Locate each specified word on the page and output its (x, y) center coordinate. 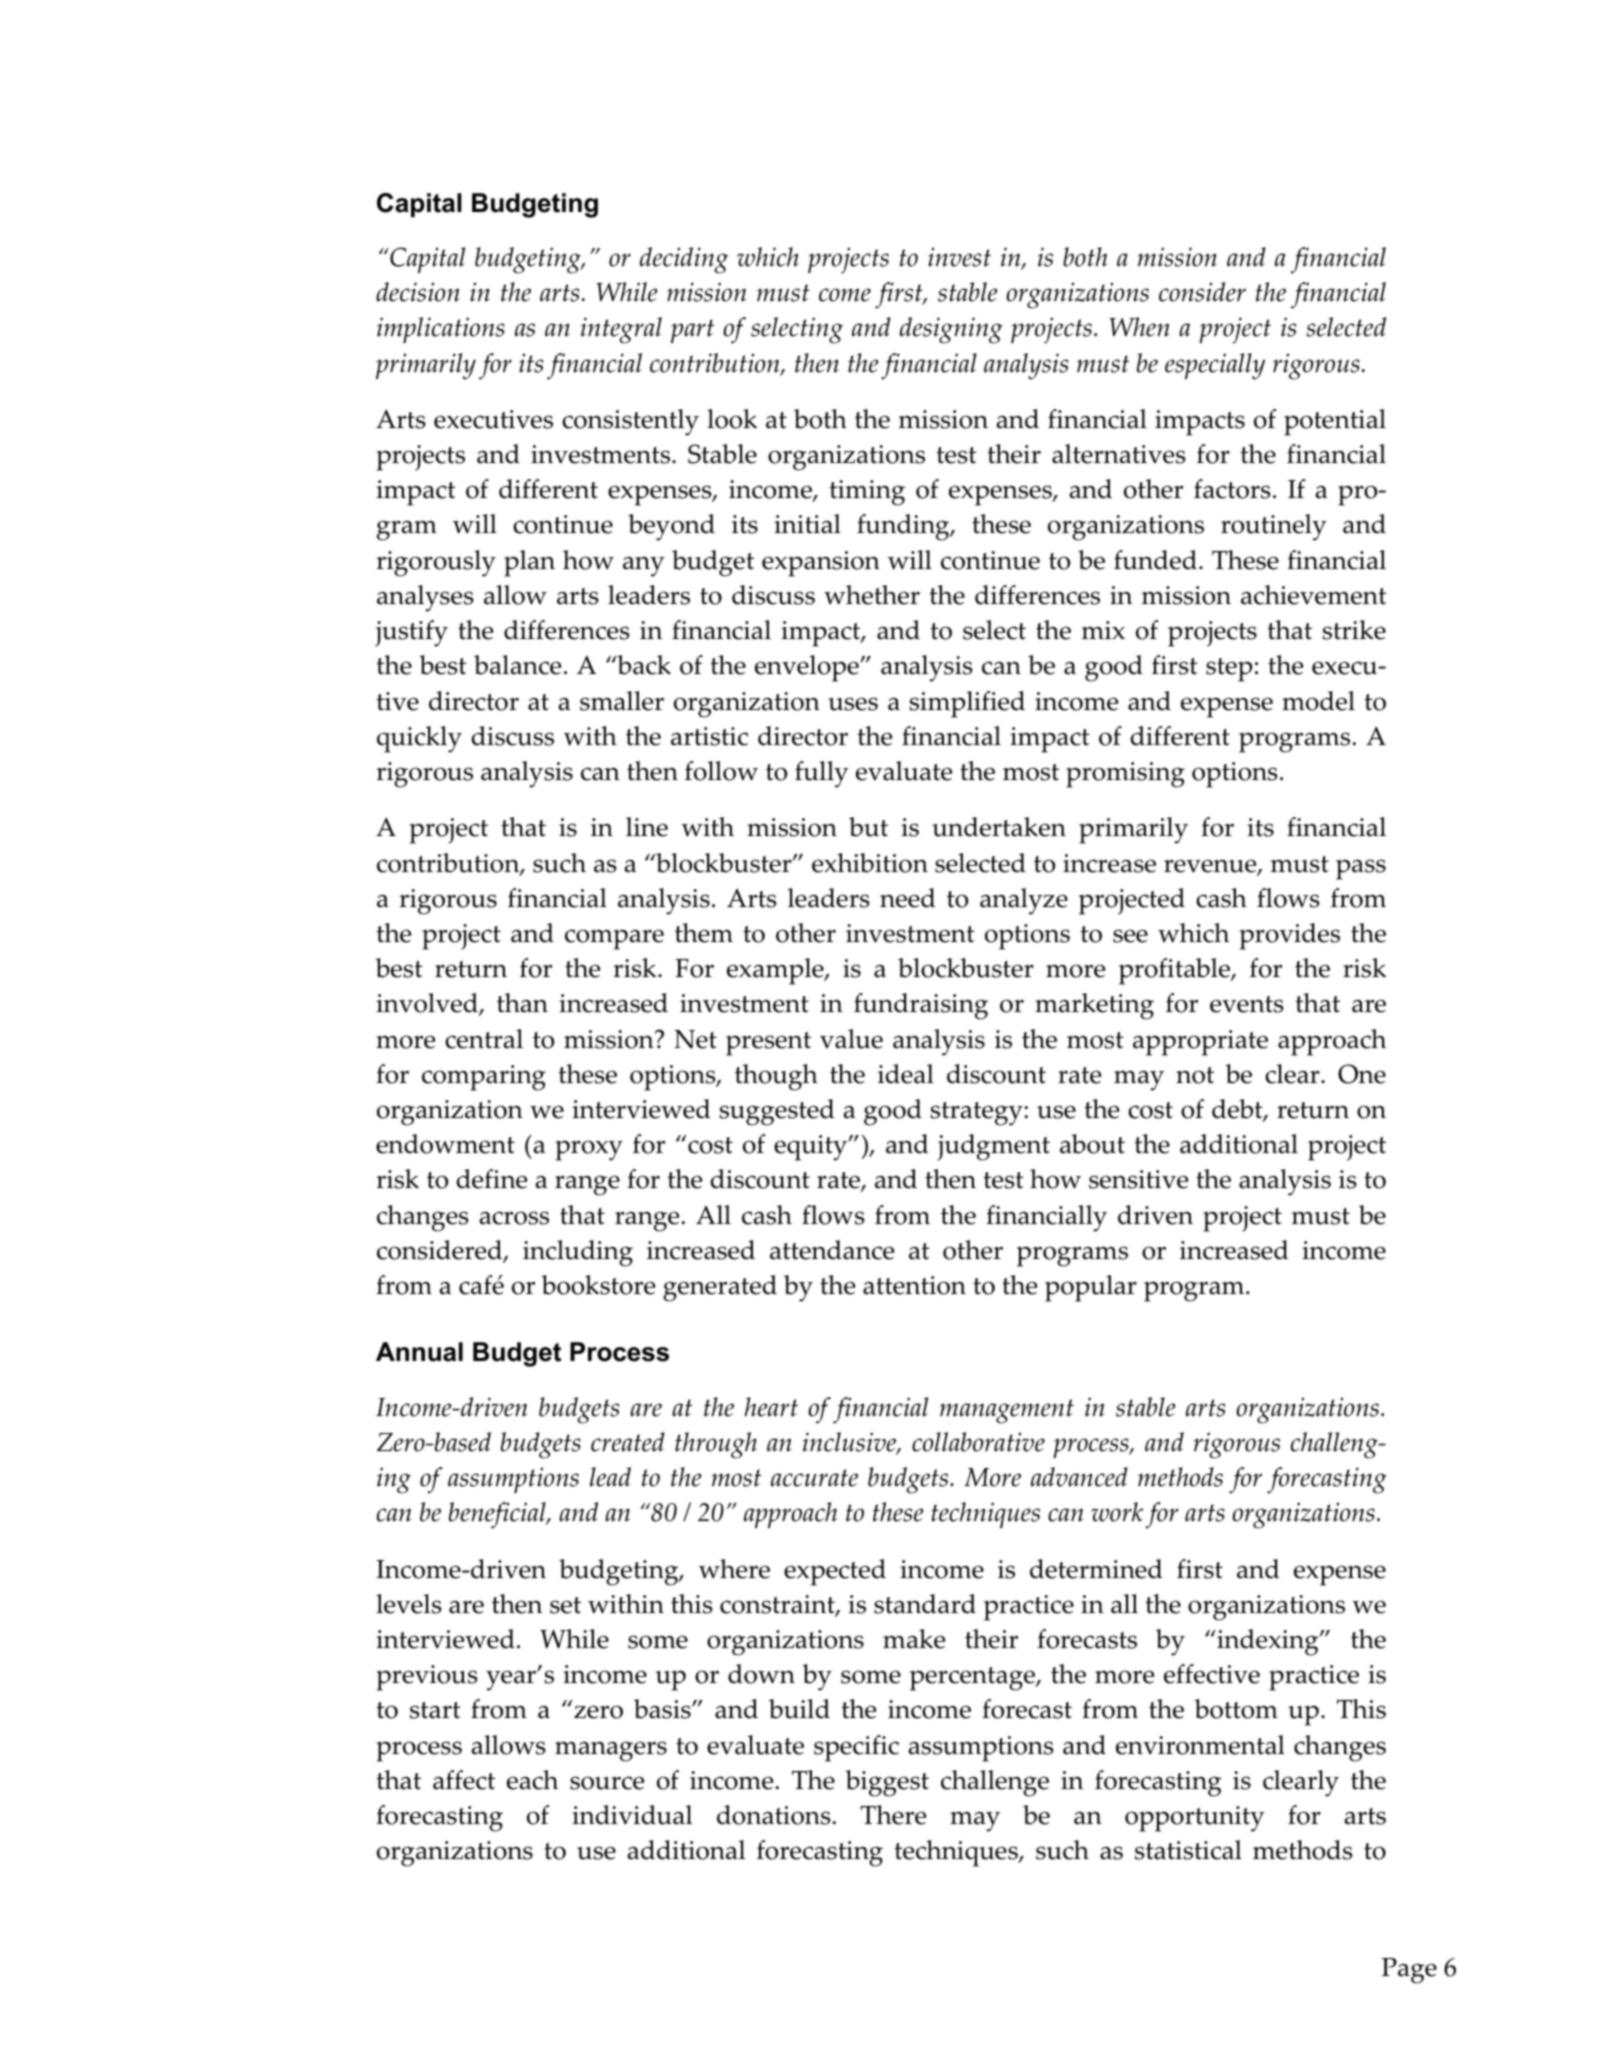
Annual (419, 1352)
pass (1361, 869)
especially (1215, 366)
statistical (1188, 1850)
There (893, 1815)
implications (441, 330)
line (647, 827)
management (1007, 1411)
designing (951, 330)
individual (632, 1815)
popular (1091, 1288)
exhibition (870, 863)
